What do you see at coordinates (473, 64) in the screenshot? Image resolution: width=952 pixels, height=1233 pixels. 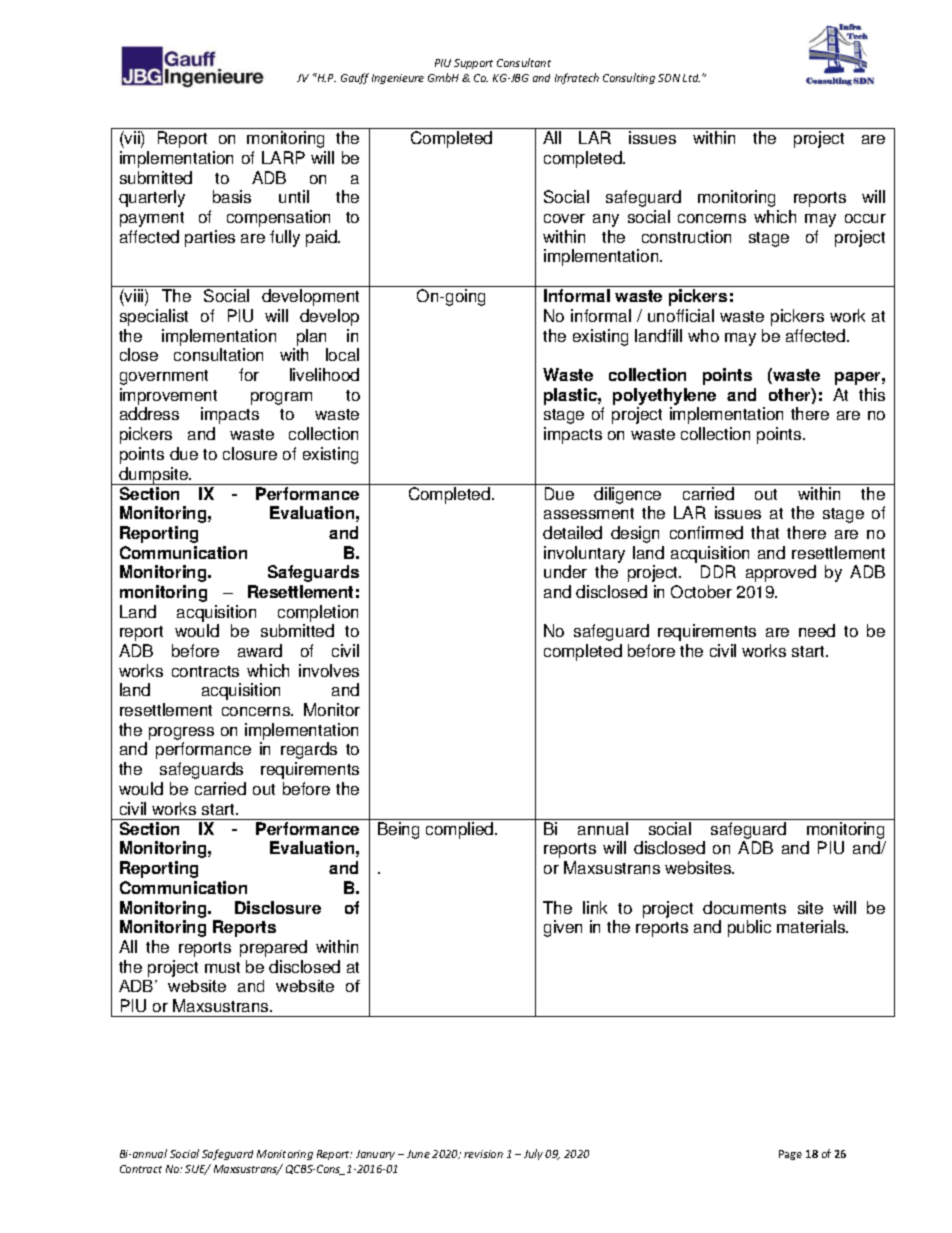 I see `Support` at bounding box center [473, 64].
